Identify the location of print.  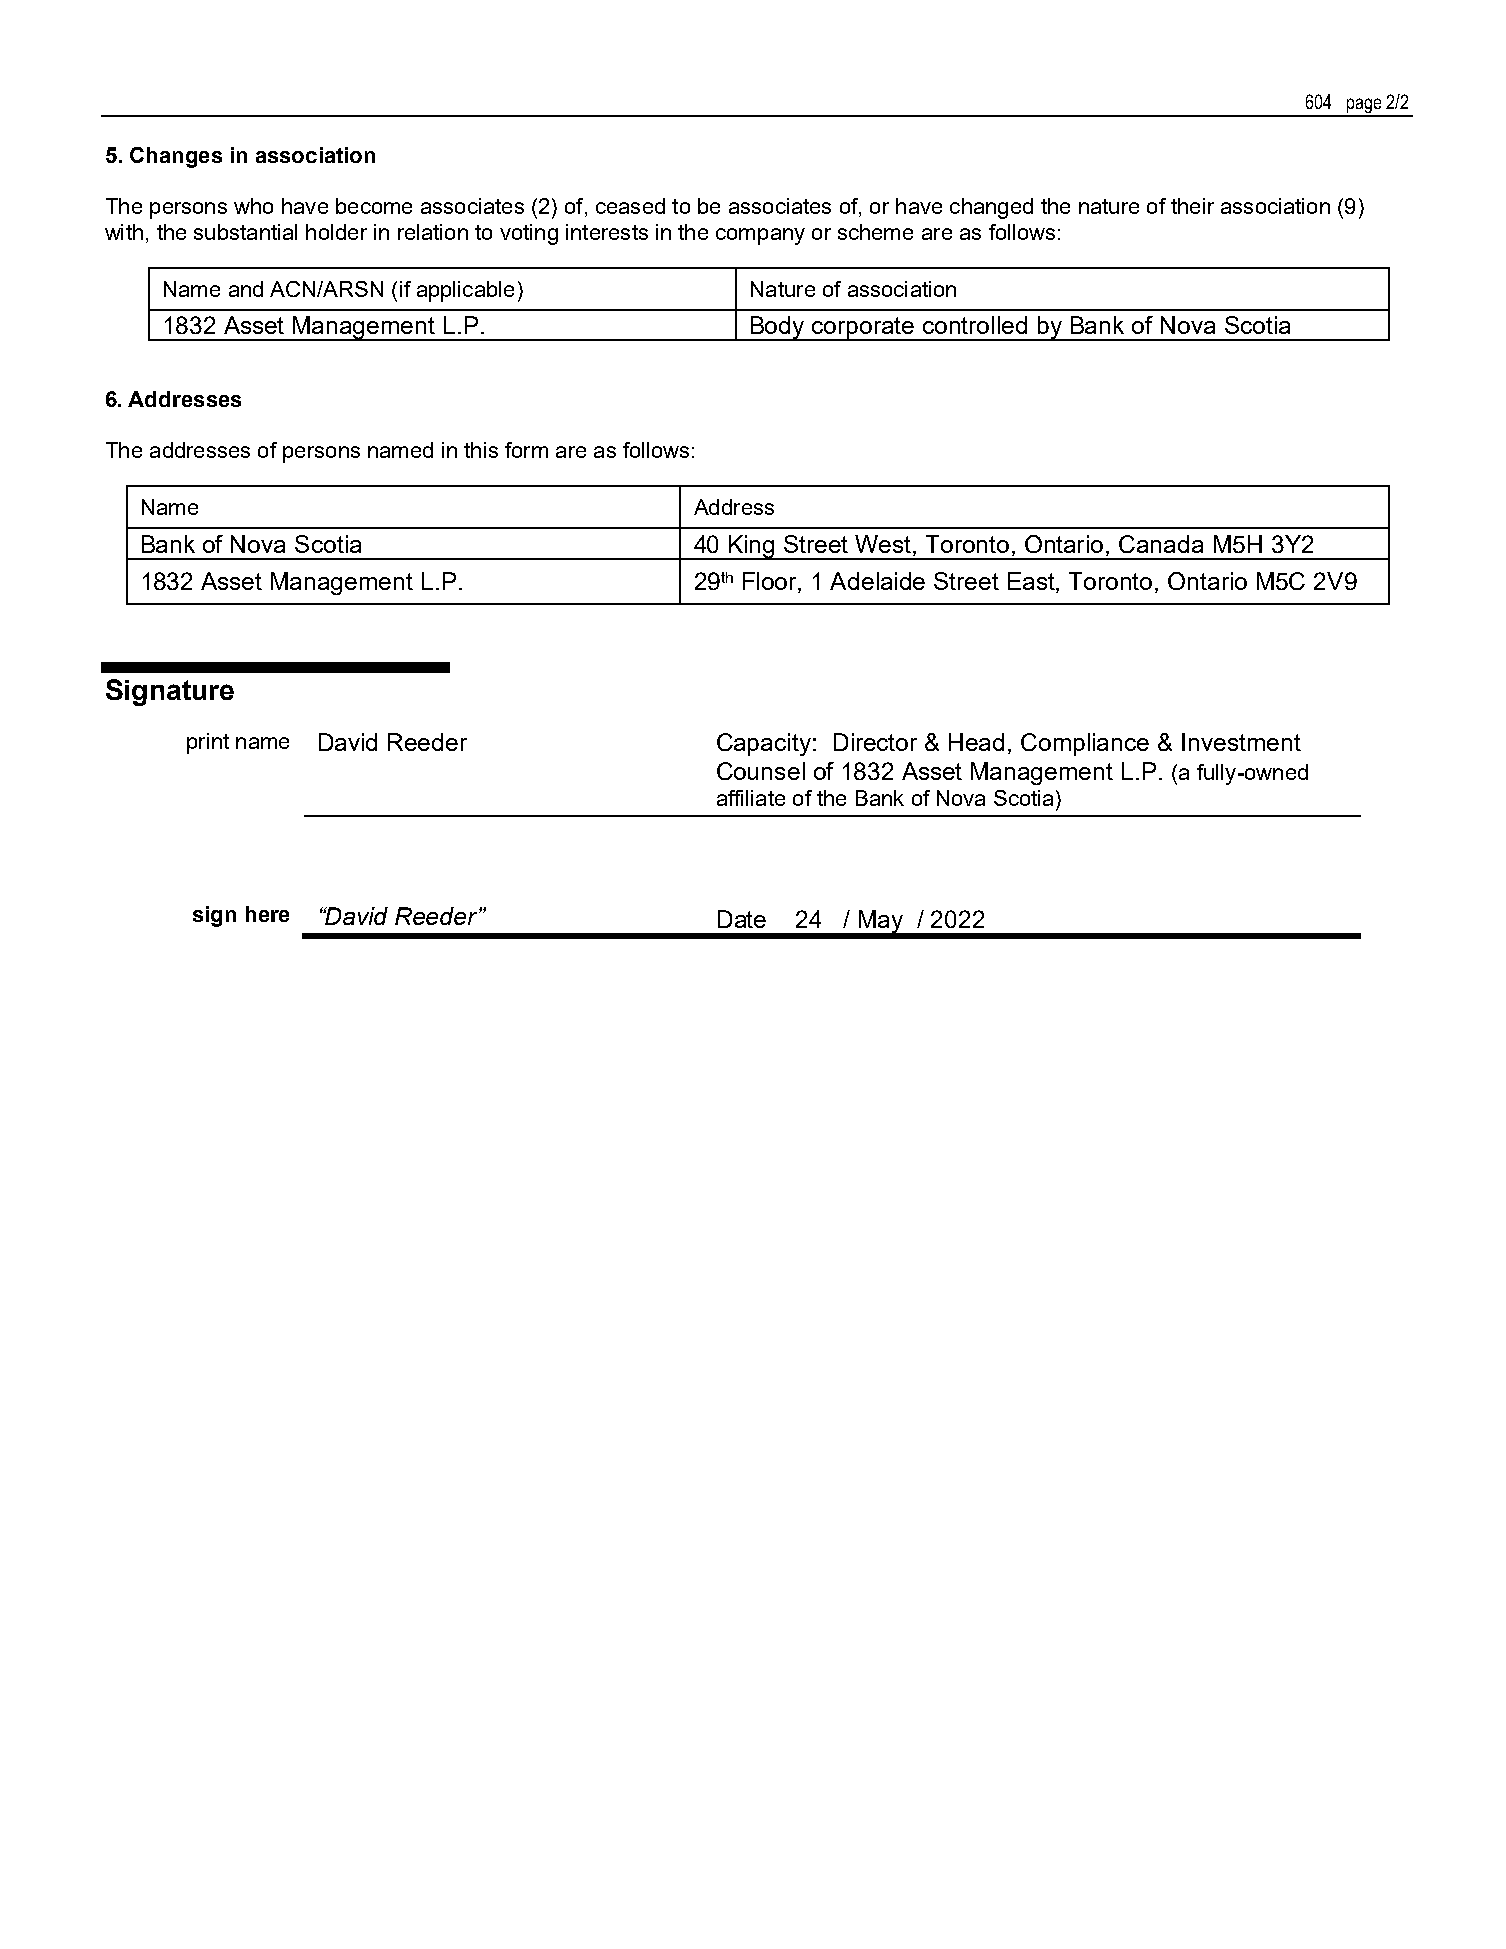
(208, 743).
